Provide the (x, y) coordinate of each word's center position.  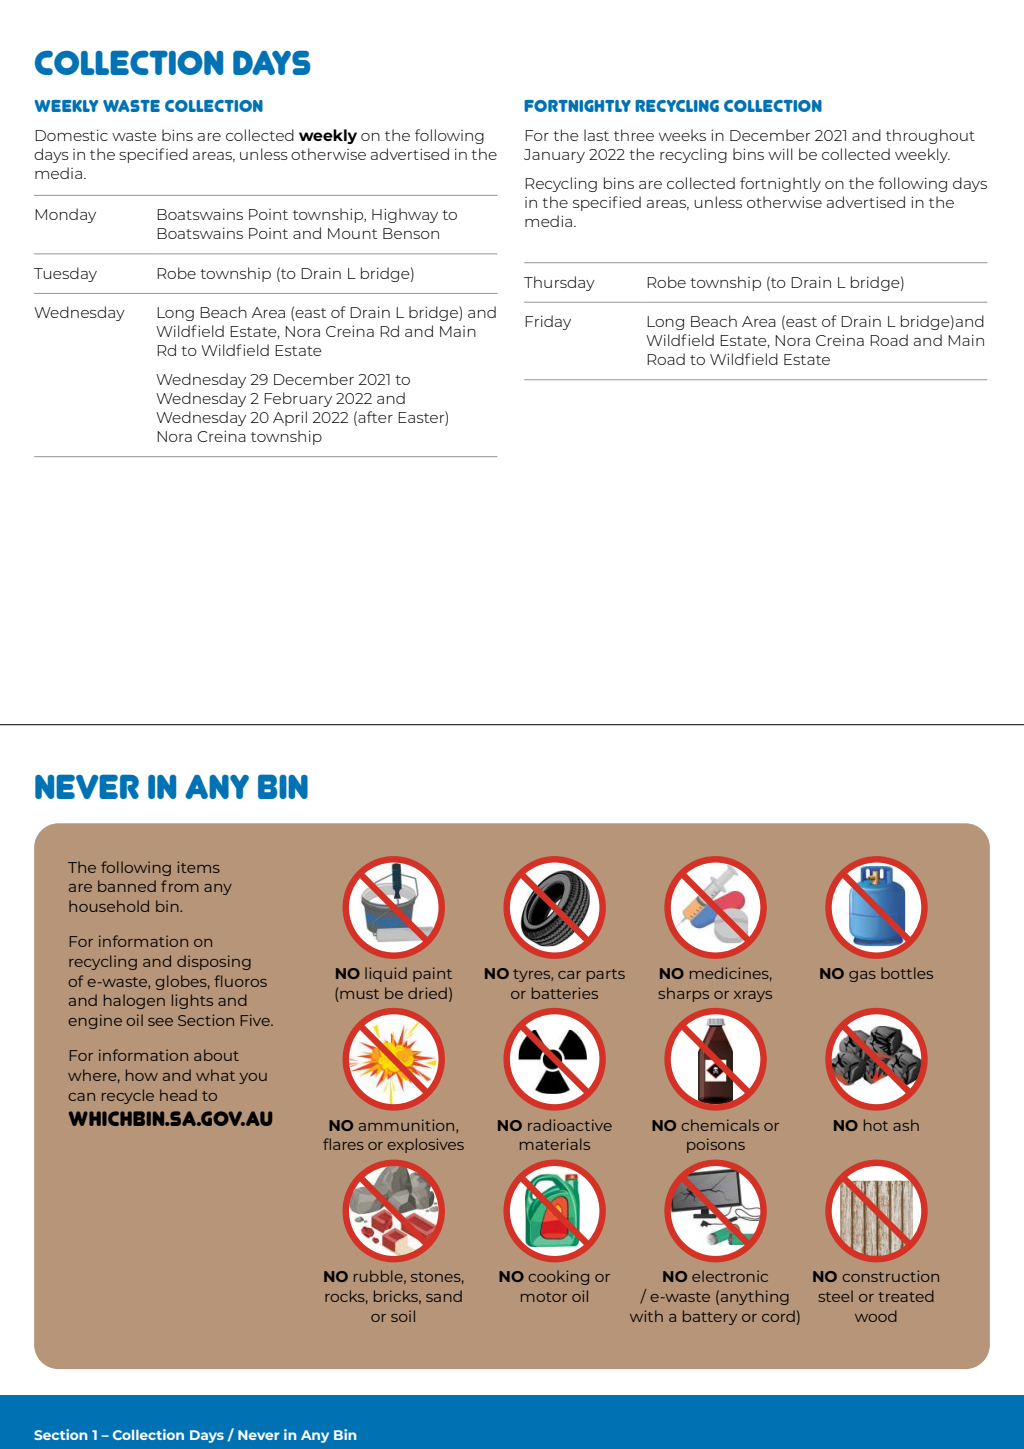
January (554, 156)
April (290, 418)
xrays (753, 996)
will (780, 154)
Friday (548, 322)
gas (862, 976)
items (198, 867)
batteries (565, 993)
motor (544, 1297)
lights (192, 1001)
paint (432, 974)
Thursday (559, 283)
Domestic (71, 135)
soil (403, 1316)
